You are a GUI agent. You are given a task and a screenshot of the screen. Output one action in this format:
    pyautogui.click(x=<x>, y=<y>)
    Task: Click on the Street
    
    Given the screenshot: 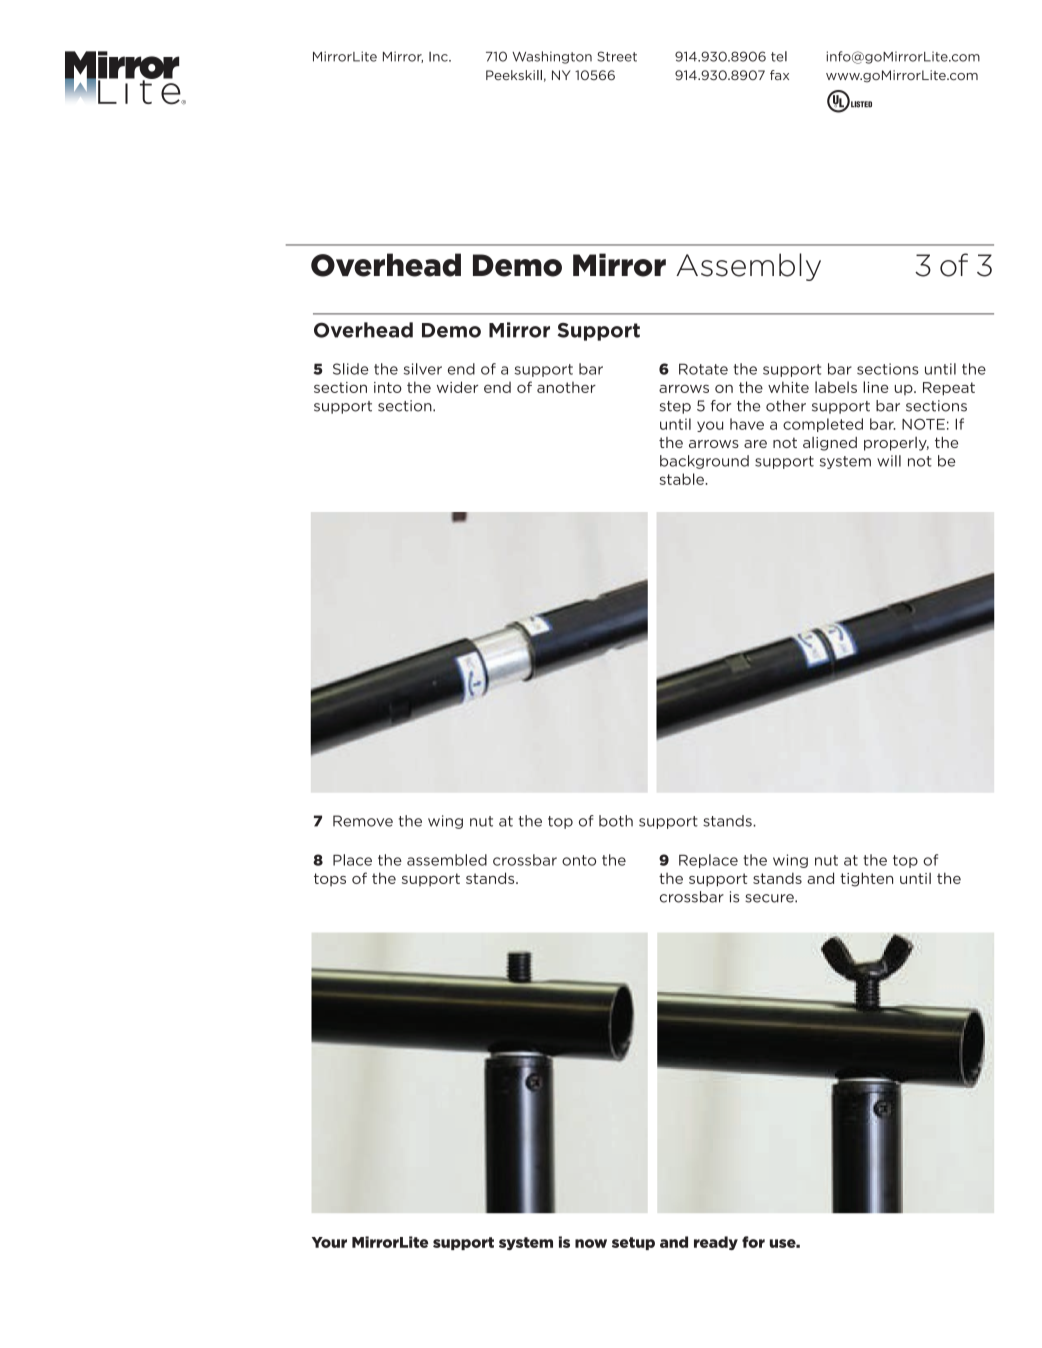 What is the action you would take?
    pyautogui.click(x=617, y=56)
